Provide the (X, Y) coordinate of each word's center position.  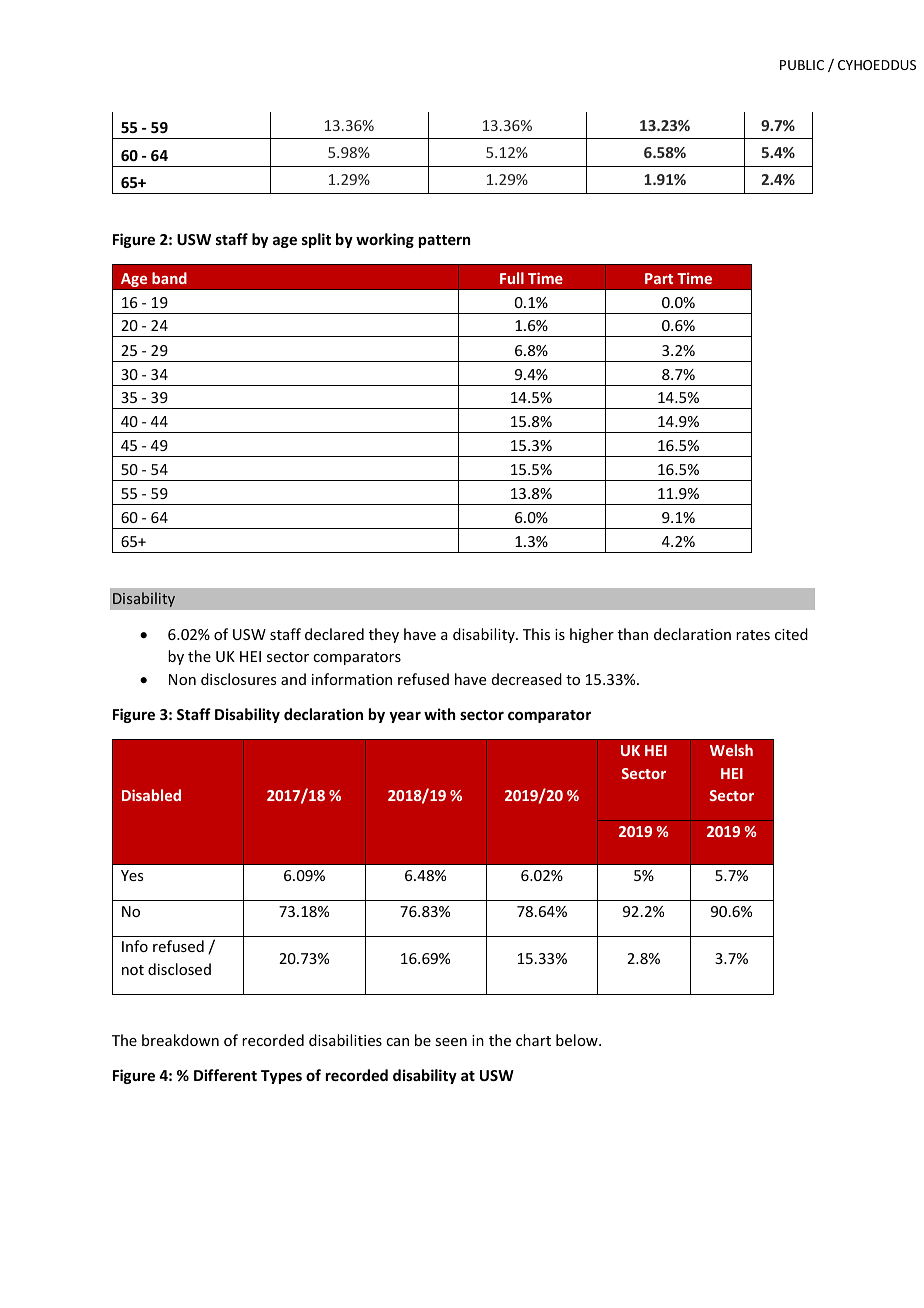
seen (451, 1042)
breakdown (180, 1040)
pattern (444, 241)
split (316, 240)
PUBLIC (802, 65)
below (578, 1040)
